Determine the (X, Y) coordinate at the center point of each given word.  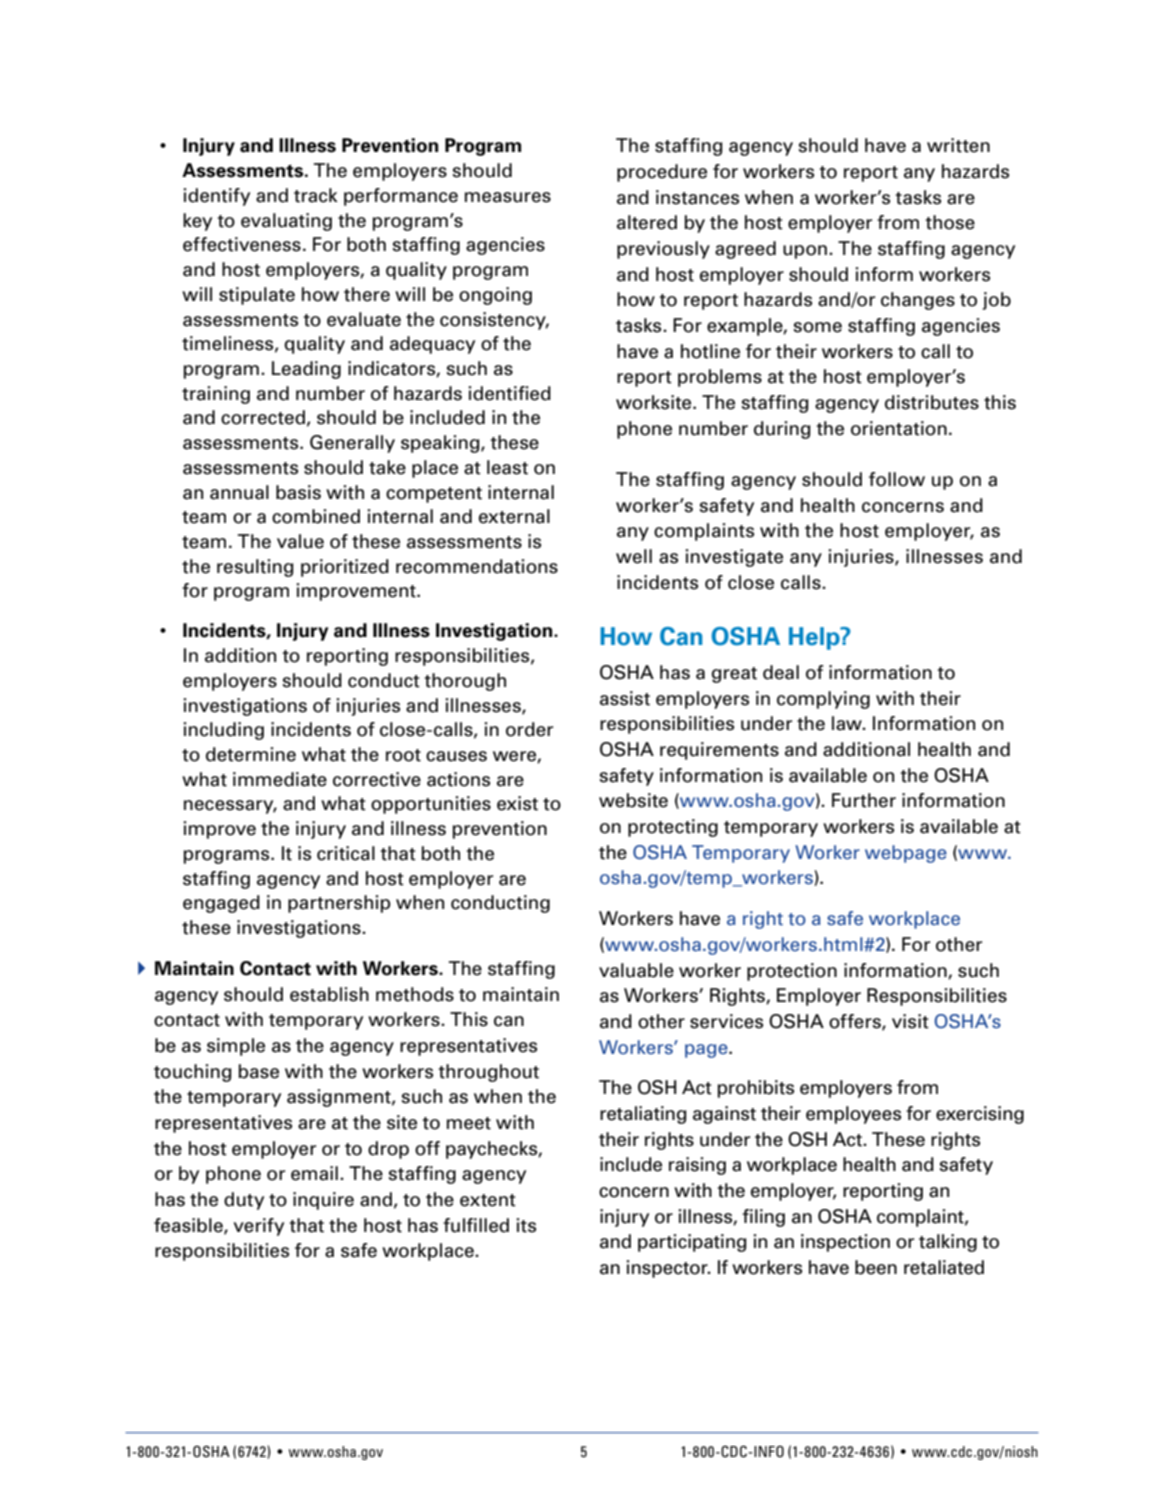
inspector (668, 1269)
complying (823, 700)
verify (259, 1227)
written (958, 145)
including (223, 731)
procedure (662, 173)
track (316, 195)
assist (625, 698)
